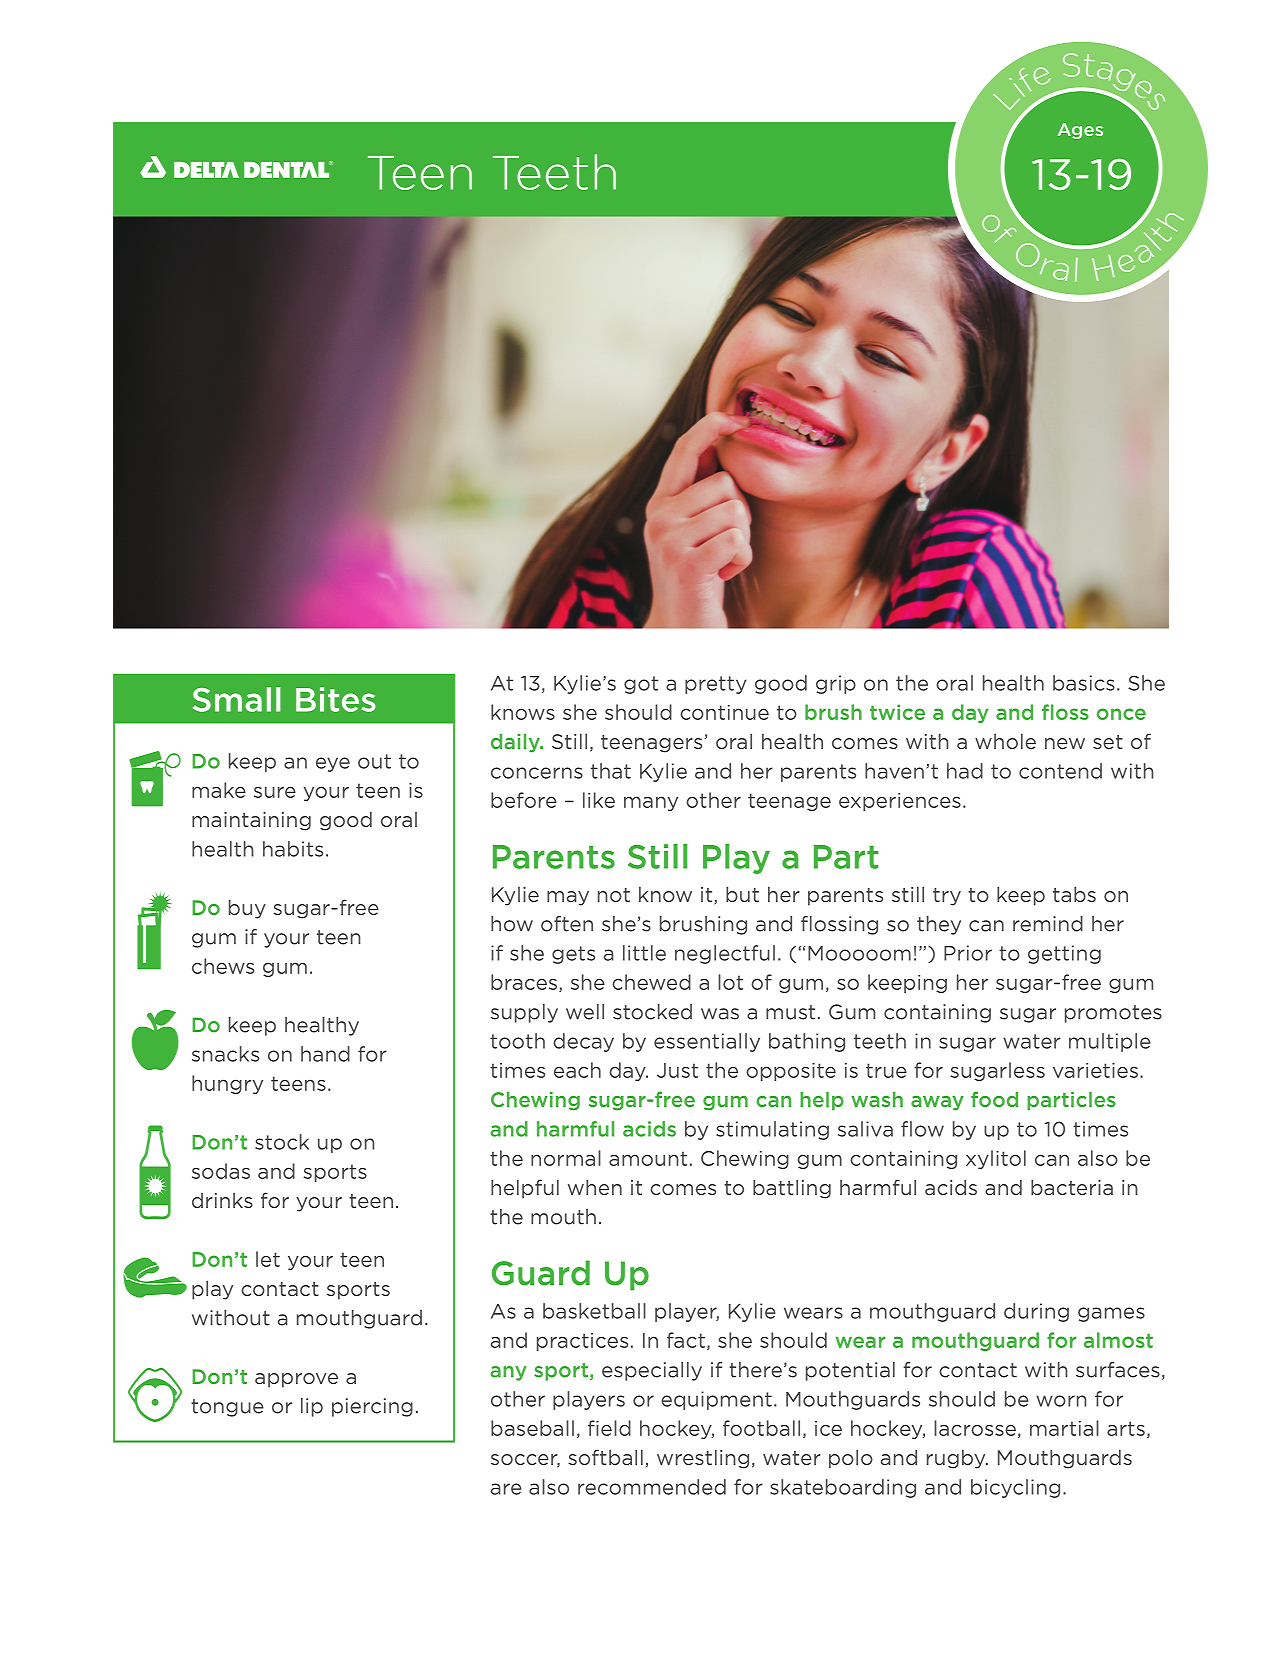 The height and width of the document is (1658, 1281). What do you see at coordinates (221, 1171) in the document?
I see `sodas` at bounding box center [221, 1171].
